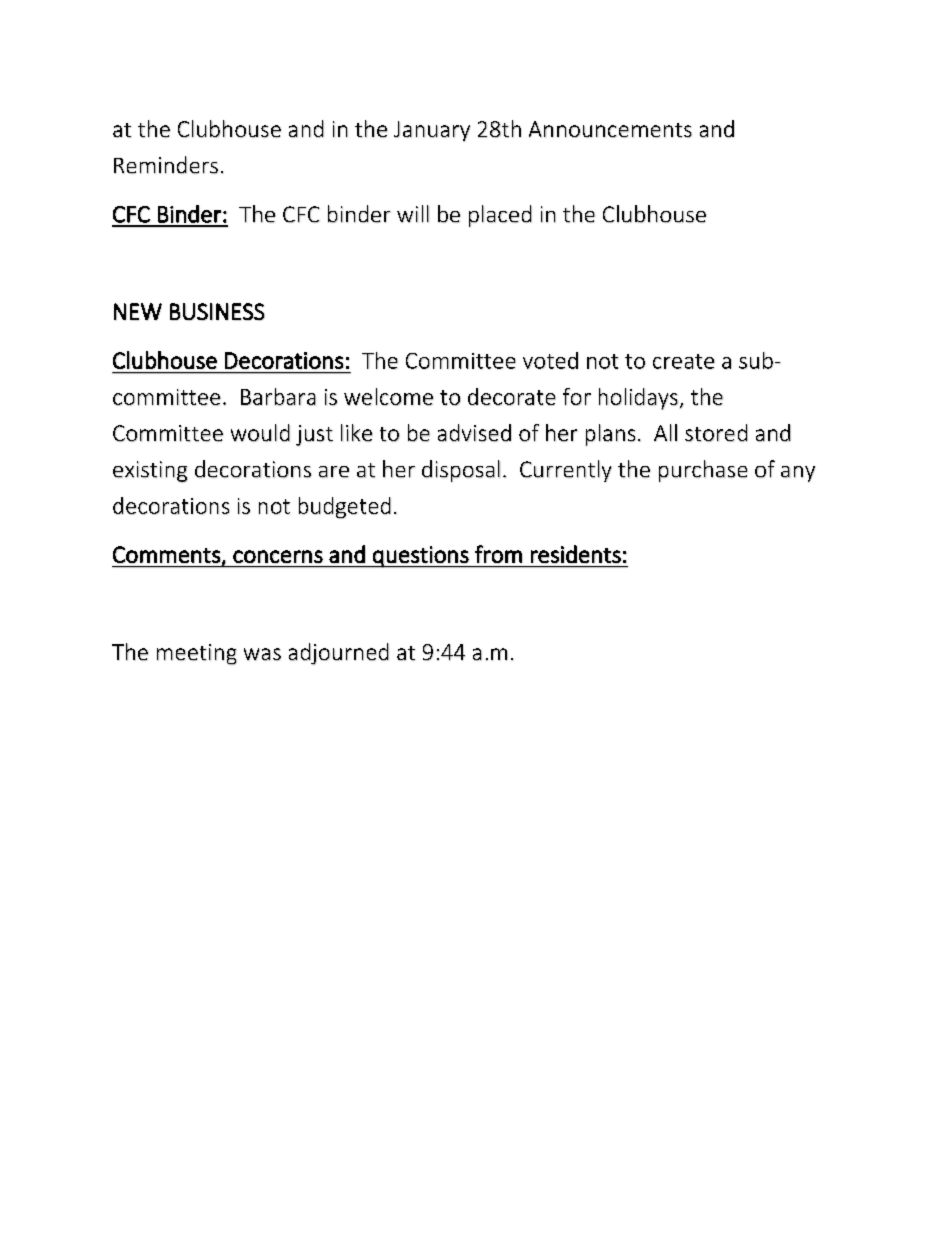  What do you see at coordinates (166, 165) in the screenshot?
I see `Reminders` at bounding box center [166, 165].
